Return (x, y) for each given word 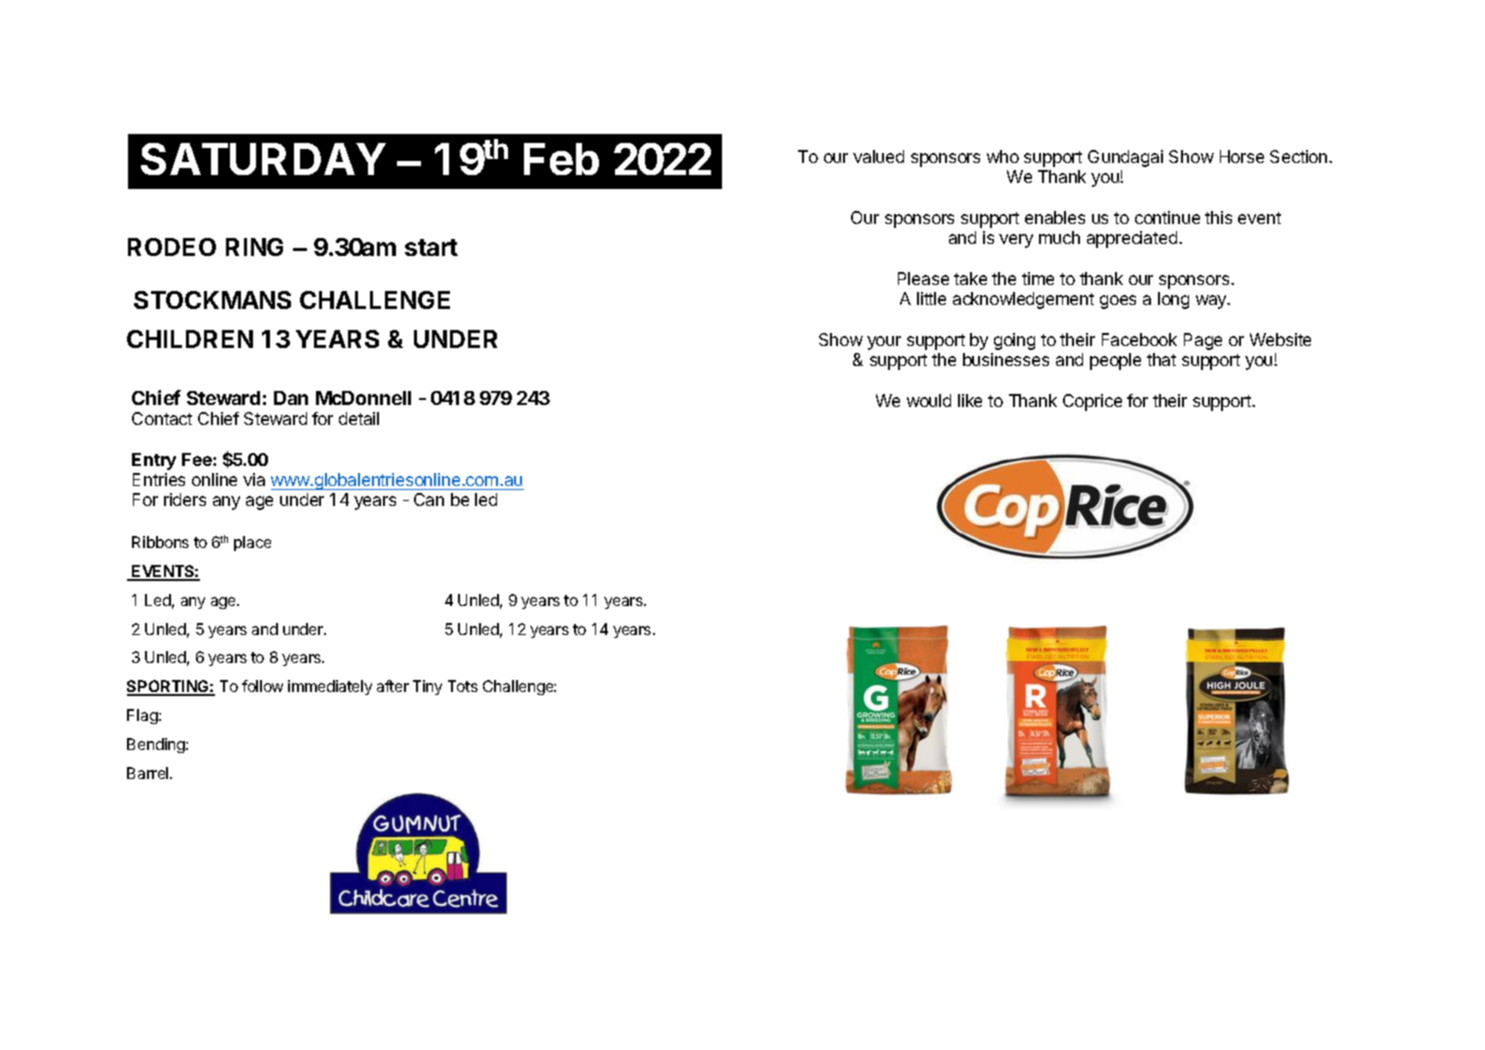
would (929, 400)
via (254, 479)
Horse (1242, 156)
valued (878, 156)
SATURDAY (263, 159)
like (970, 400)
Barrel (149, 773)
